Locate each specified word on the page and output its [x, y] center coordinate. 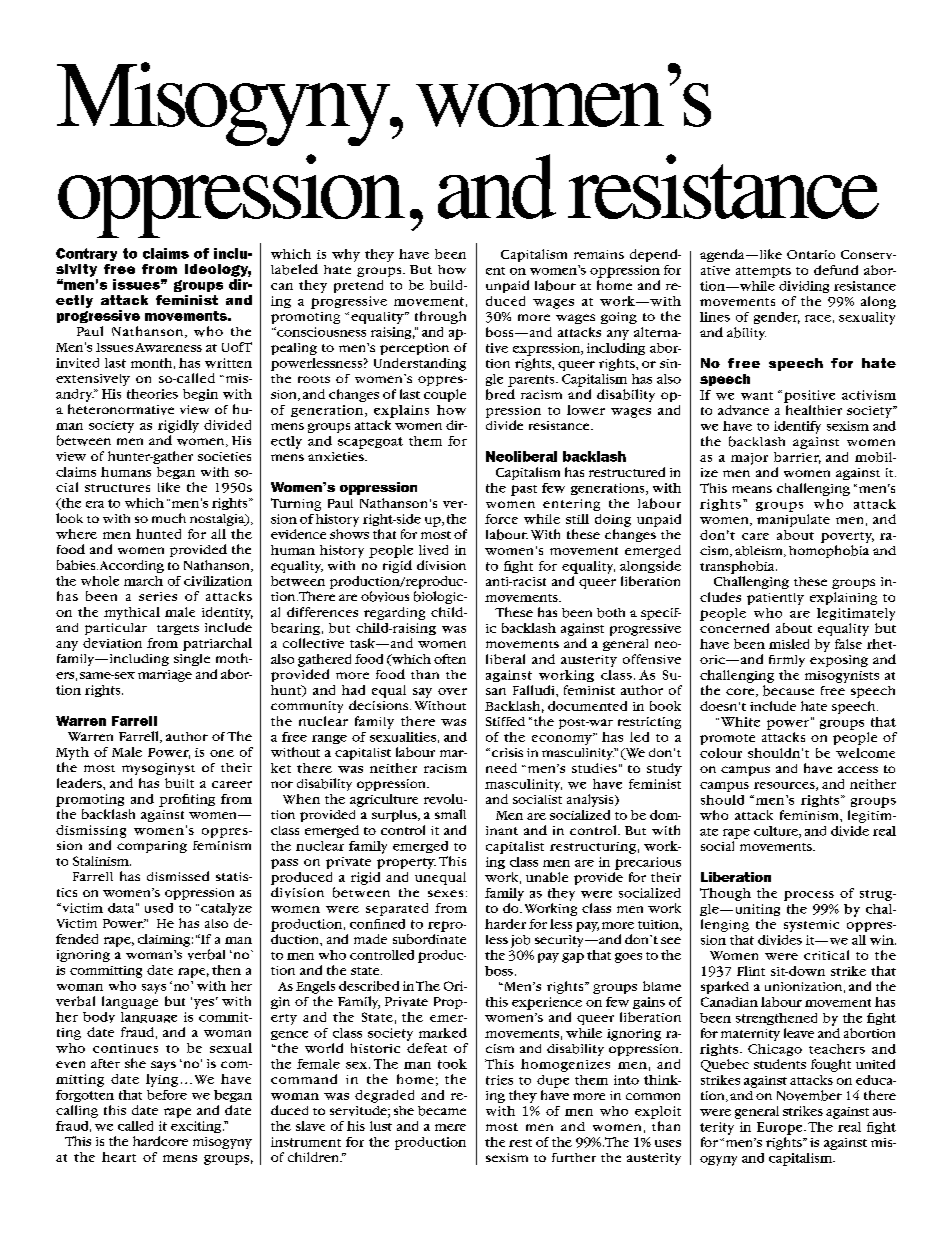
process [809, 896]
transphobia [738, 567]
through [440, 317]
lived [433, 550]
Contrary [86, 254]
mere [450, 1127]
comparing [152, 847]
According [132, 566]
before [167, 1095]
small [450, 814]
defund [836, 270]
